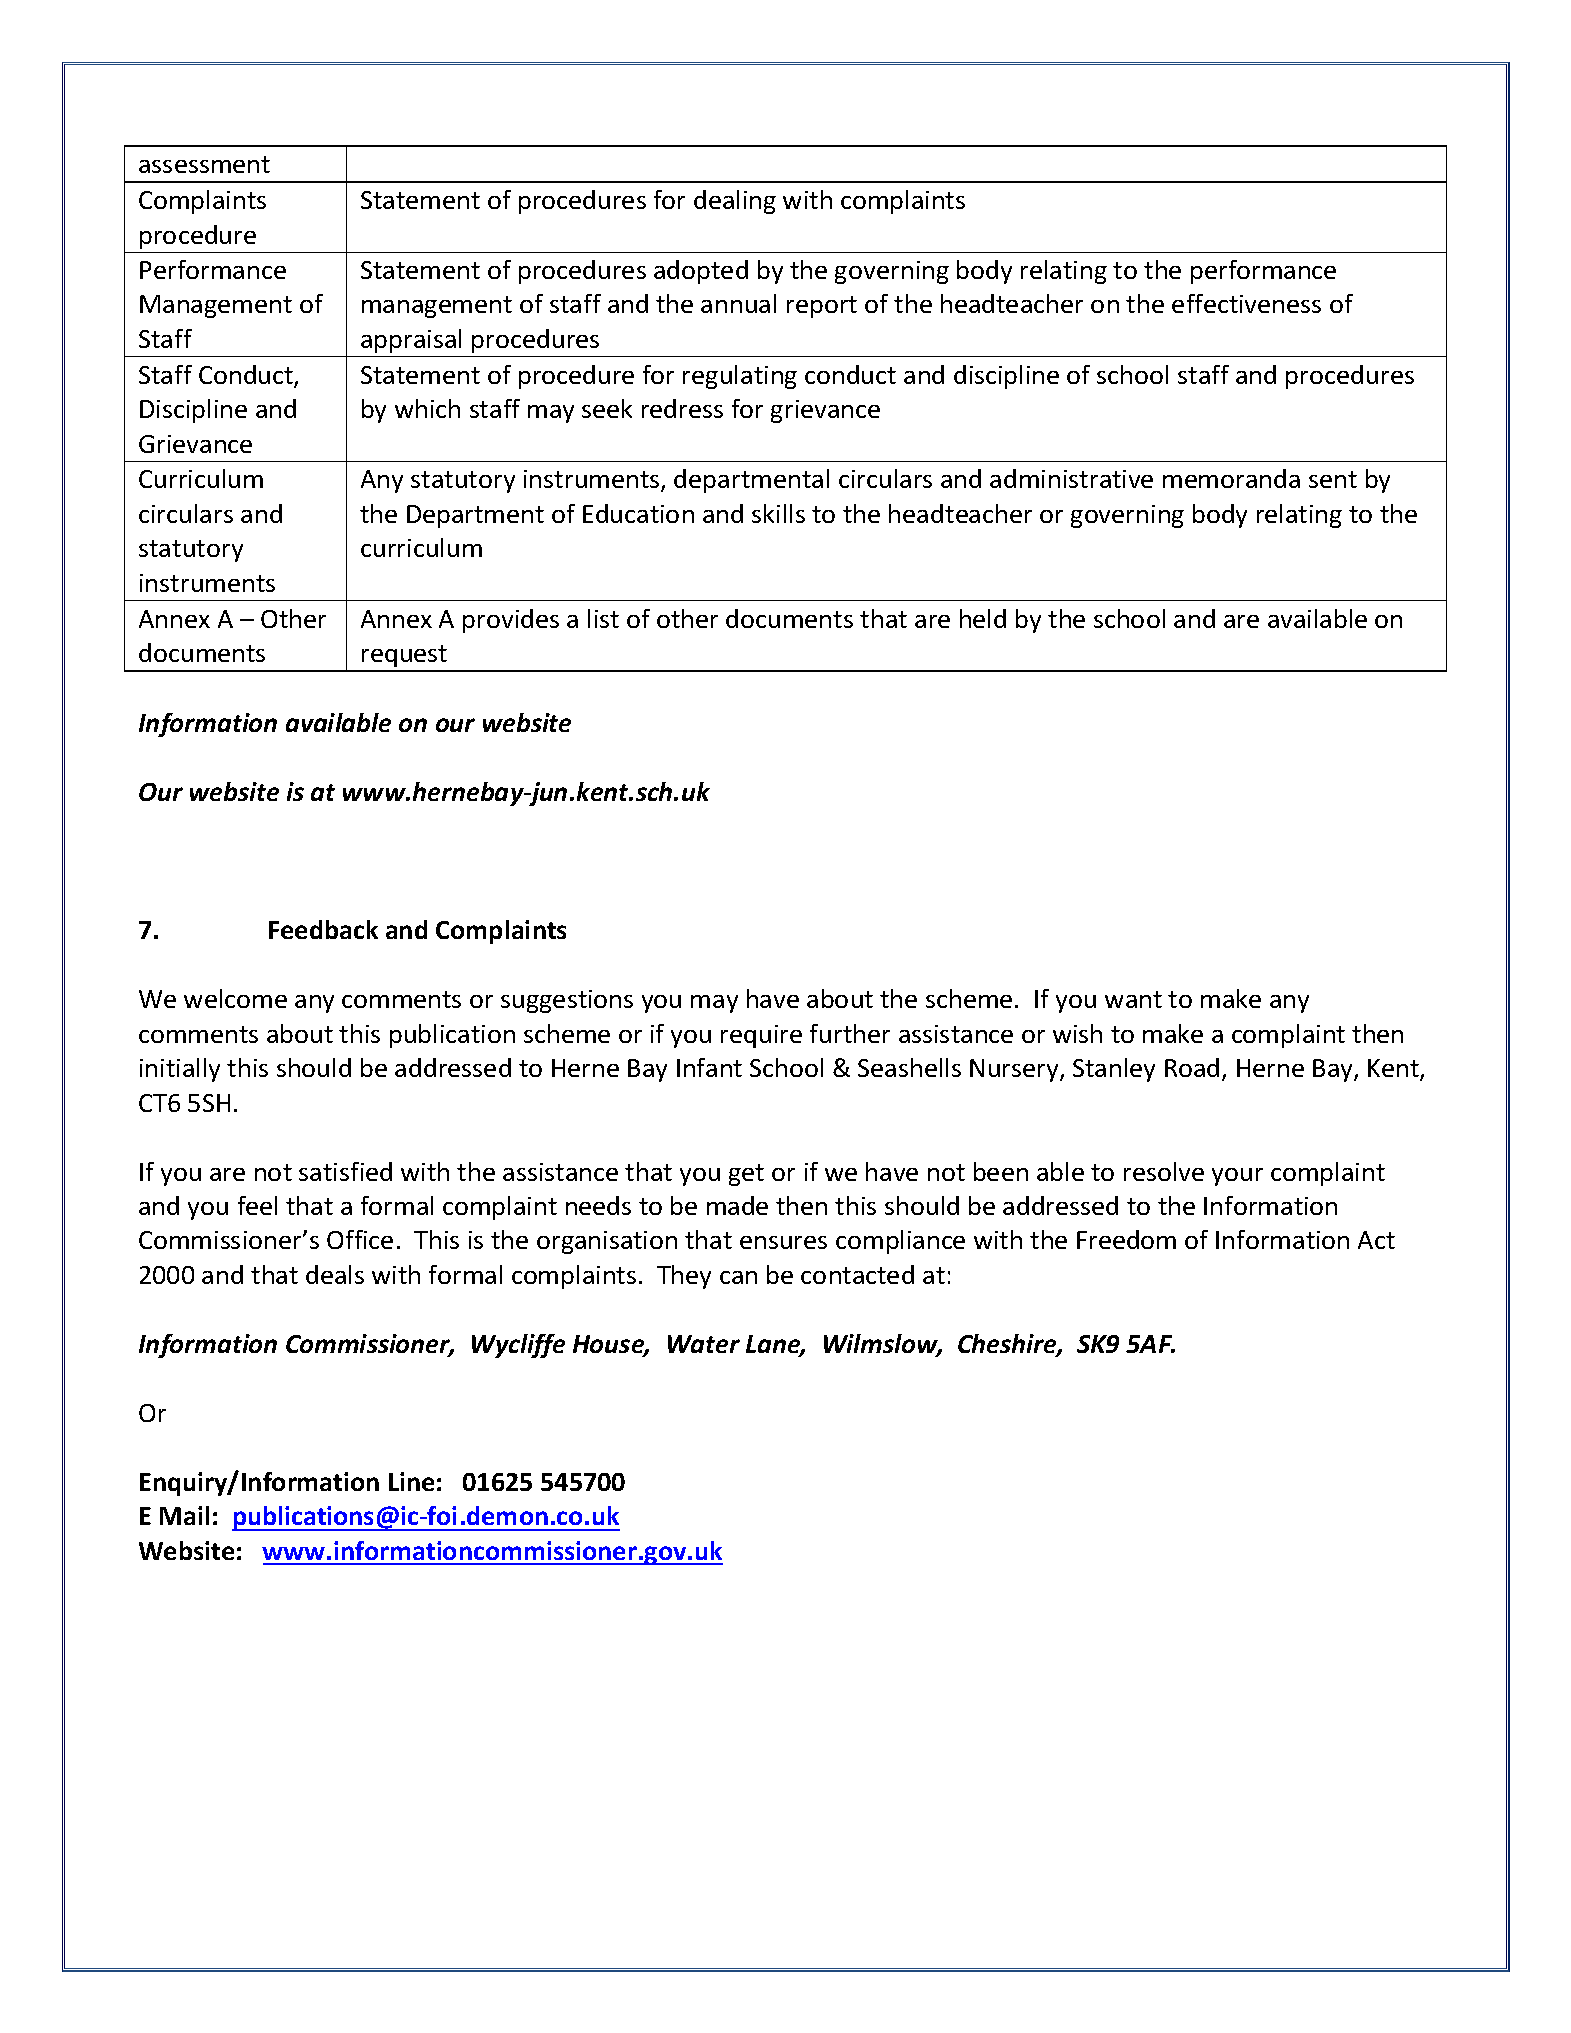 The image size is (1571, 2033). Describe the element at coordinates (204, 164) in the screenshot. I see `assessment` at that location.
